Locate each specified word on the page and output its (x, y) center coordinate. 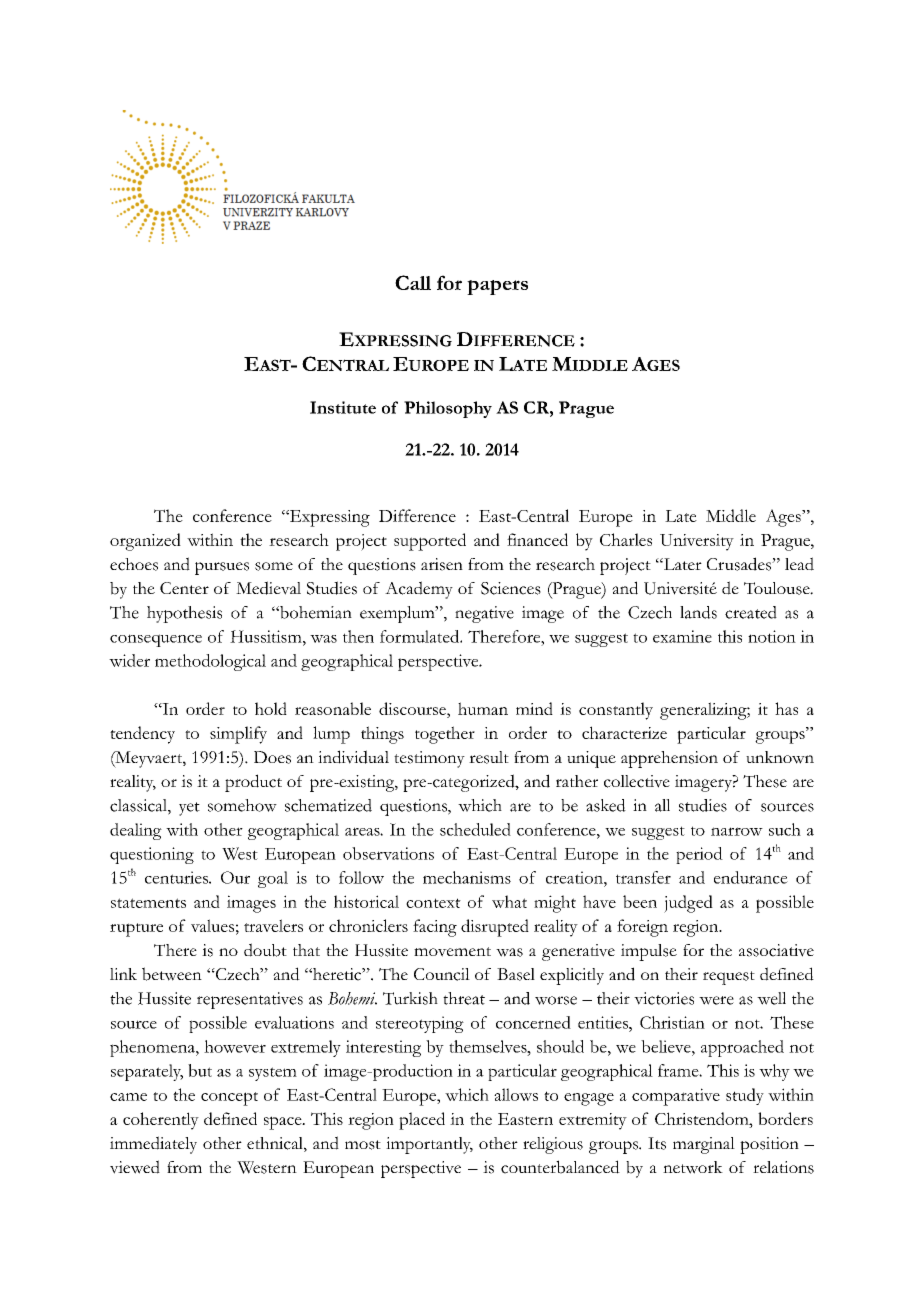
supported (430, 542)
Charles (626, 539)
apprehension (669, 759)
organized (145, 542)
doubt (265, 950)
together (445, 735)
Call (413, 282)
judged (688, 904)
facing (435, 928)
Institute (343, 407)
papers (497, 287)
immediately (153, 1145)
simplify (238, 735)
